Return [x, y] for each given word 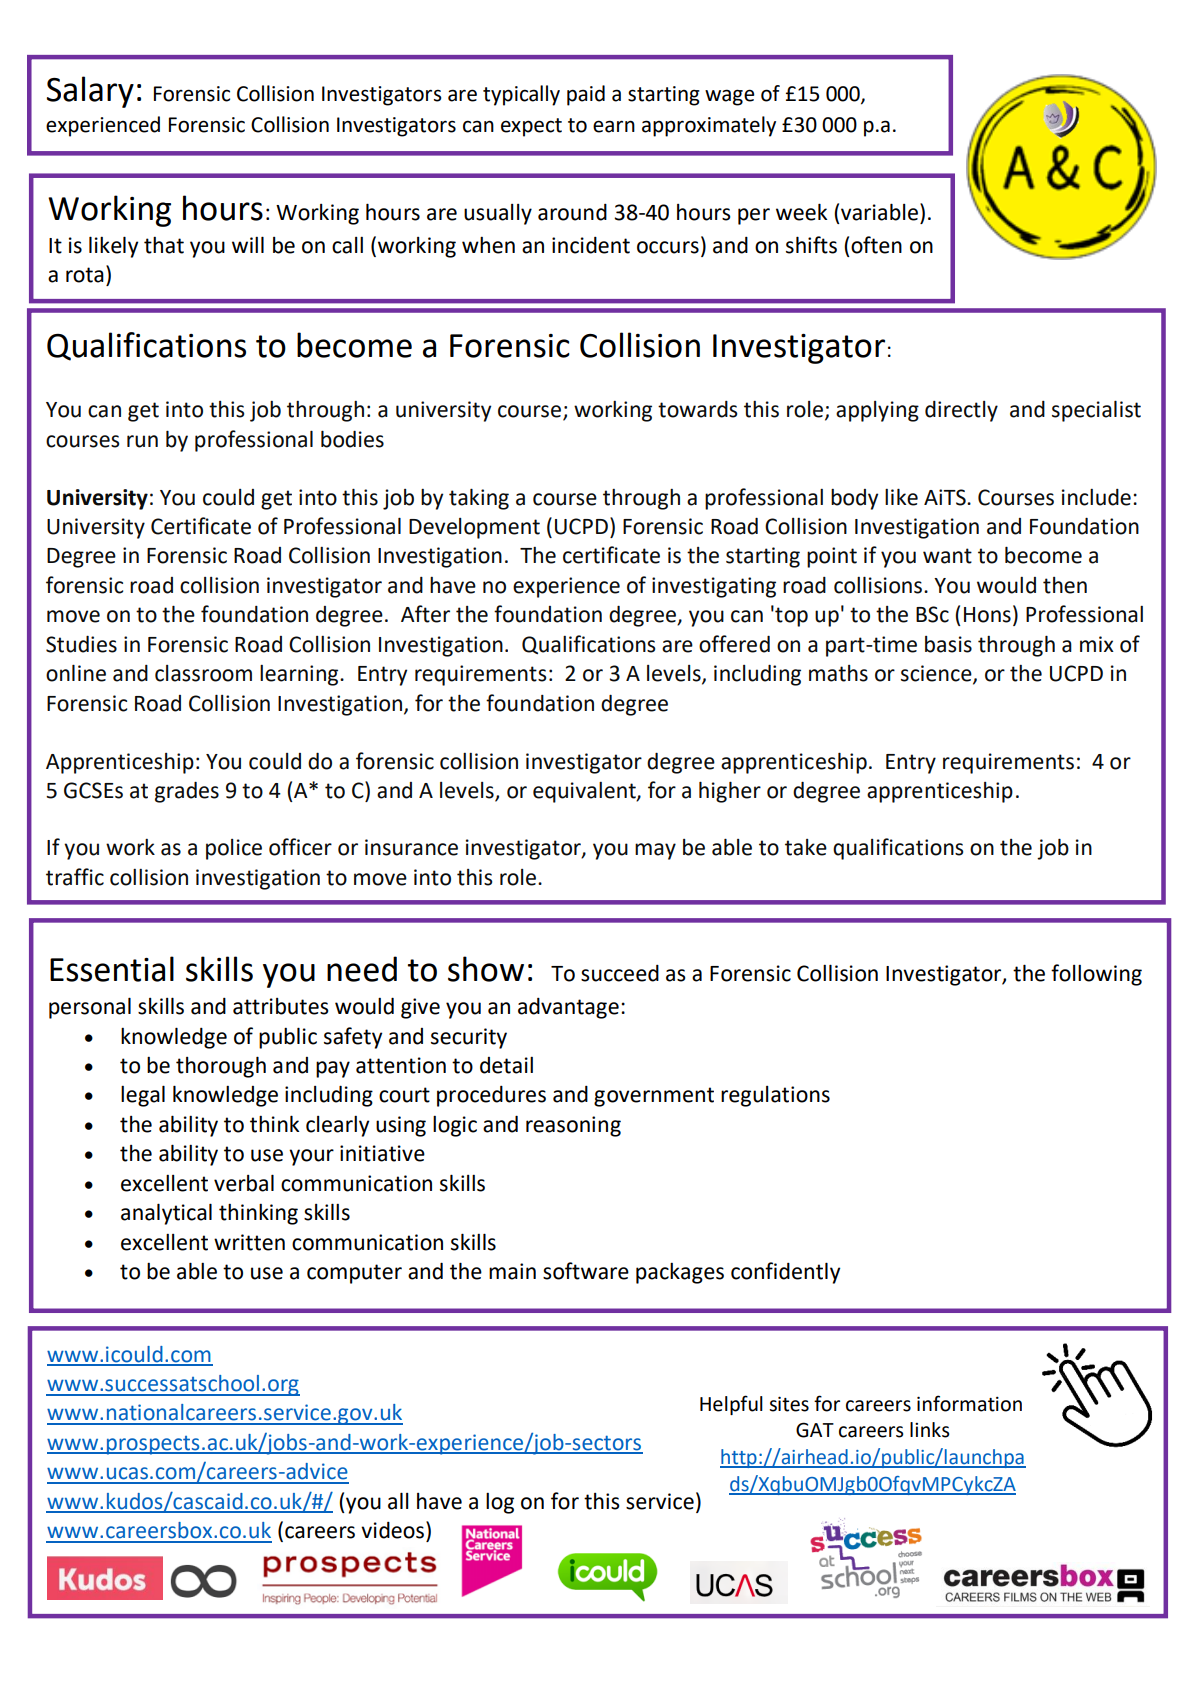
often [876, 245]
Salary [90, 92]
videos [394, 1530]
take [806, 847]
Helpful [731, 1405]
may [655, 851]
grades [187, 792]
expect [531, 127]
